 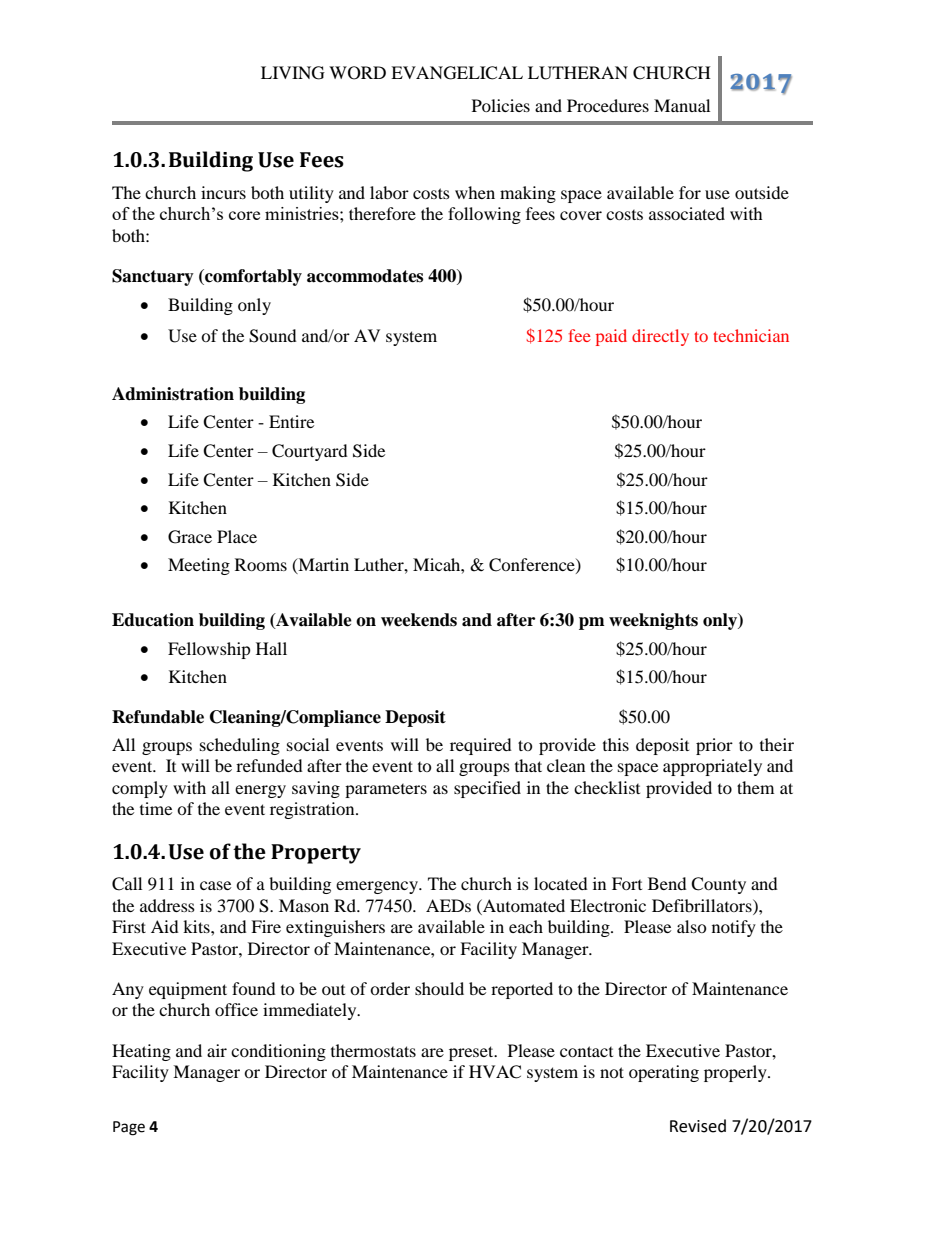 I want to click on HVAC, so click(x=495, y=1072).
